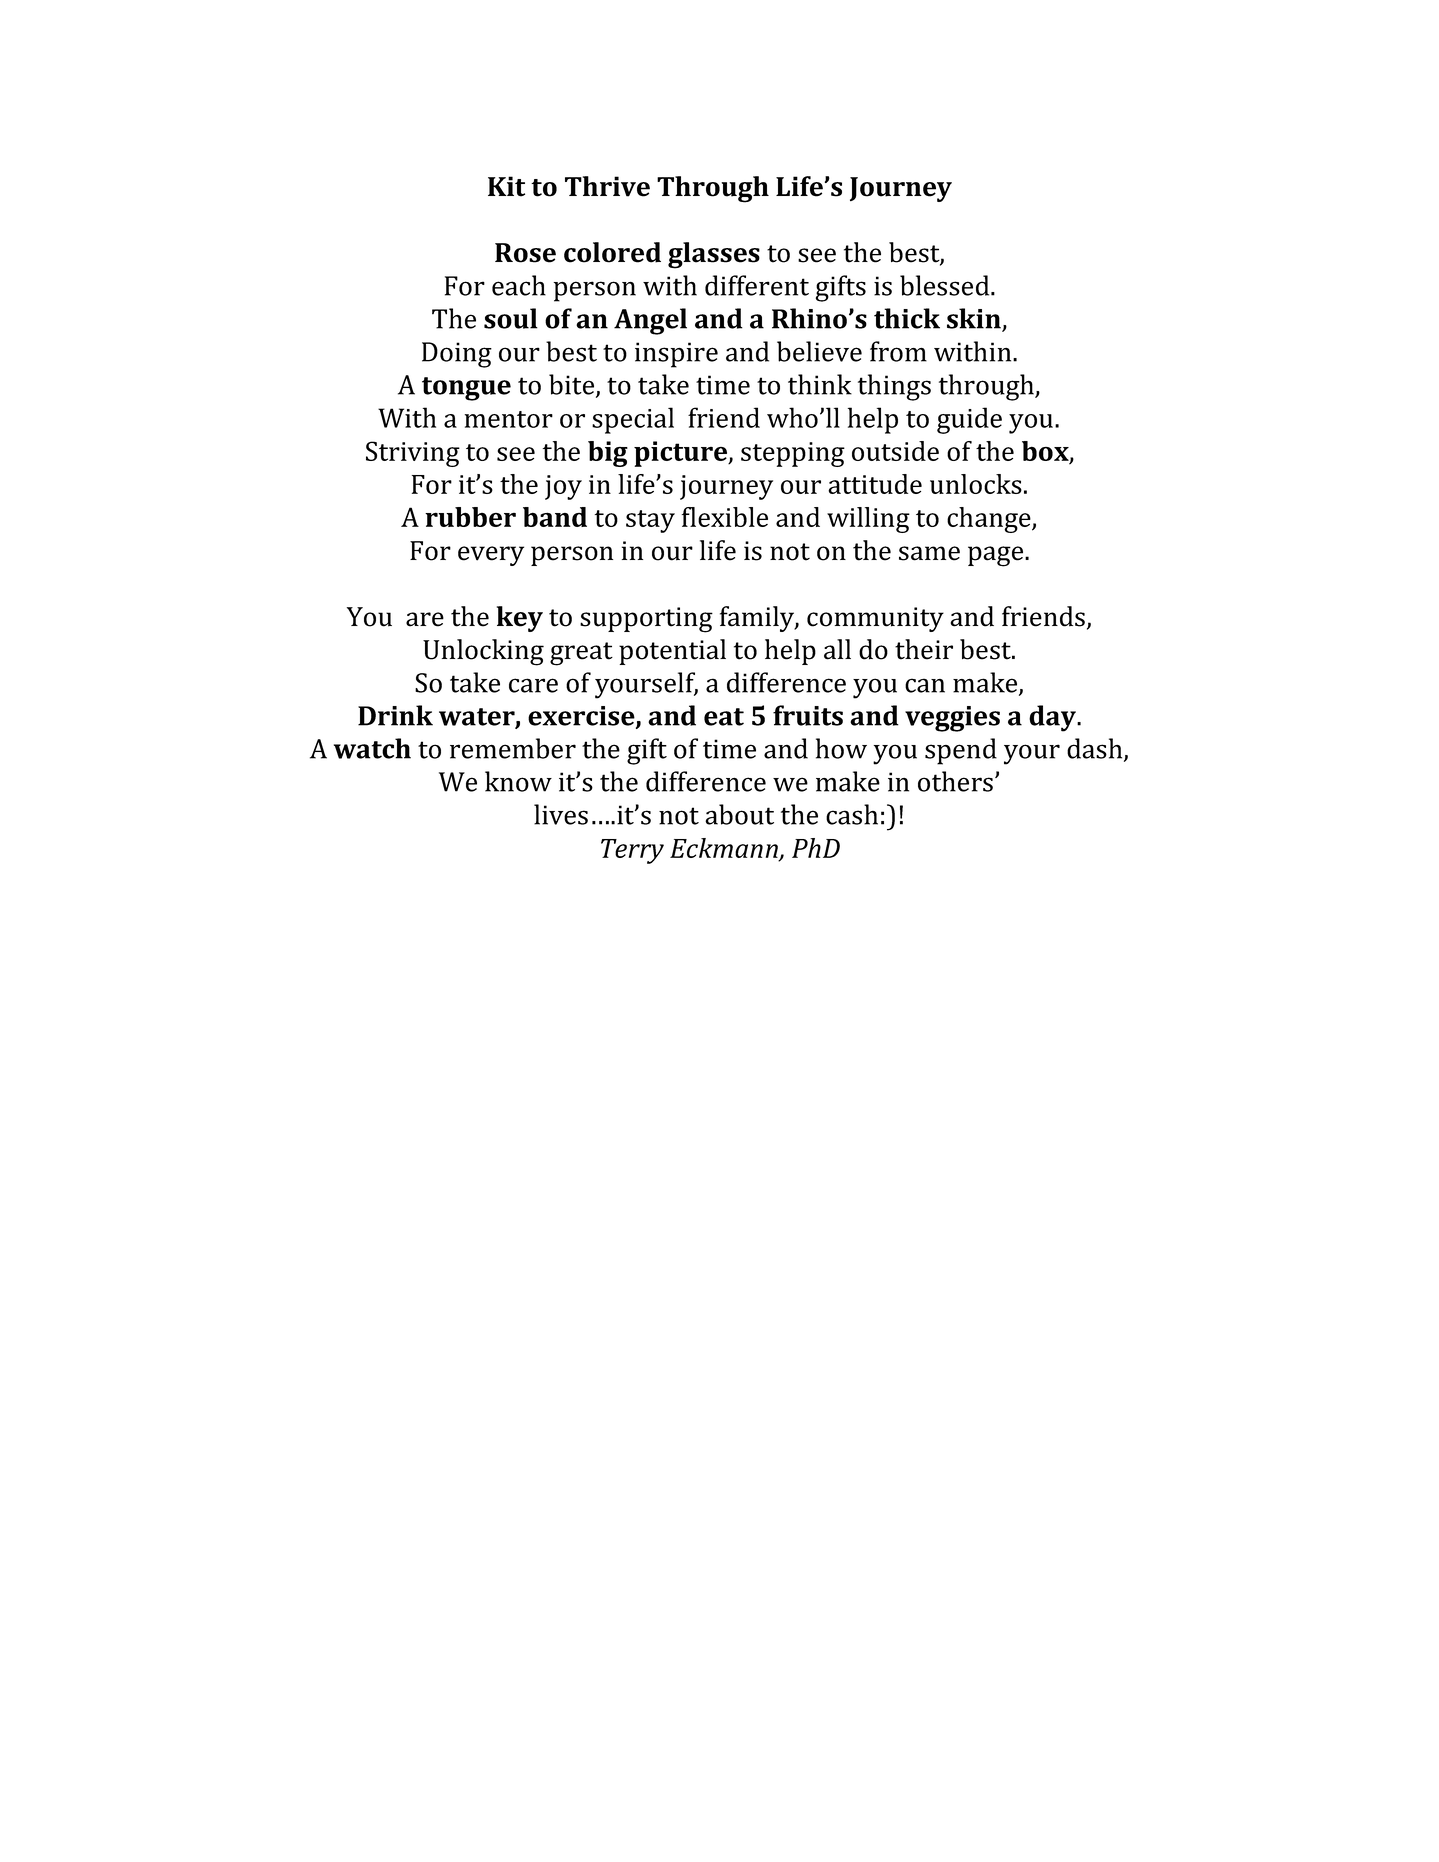  What do you see at coordinates (946, 285) in the screenshot?
I see `blessed` at bounding box center [946, 285].
